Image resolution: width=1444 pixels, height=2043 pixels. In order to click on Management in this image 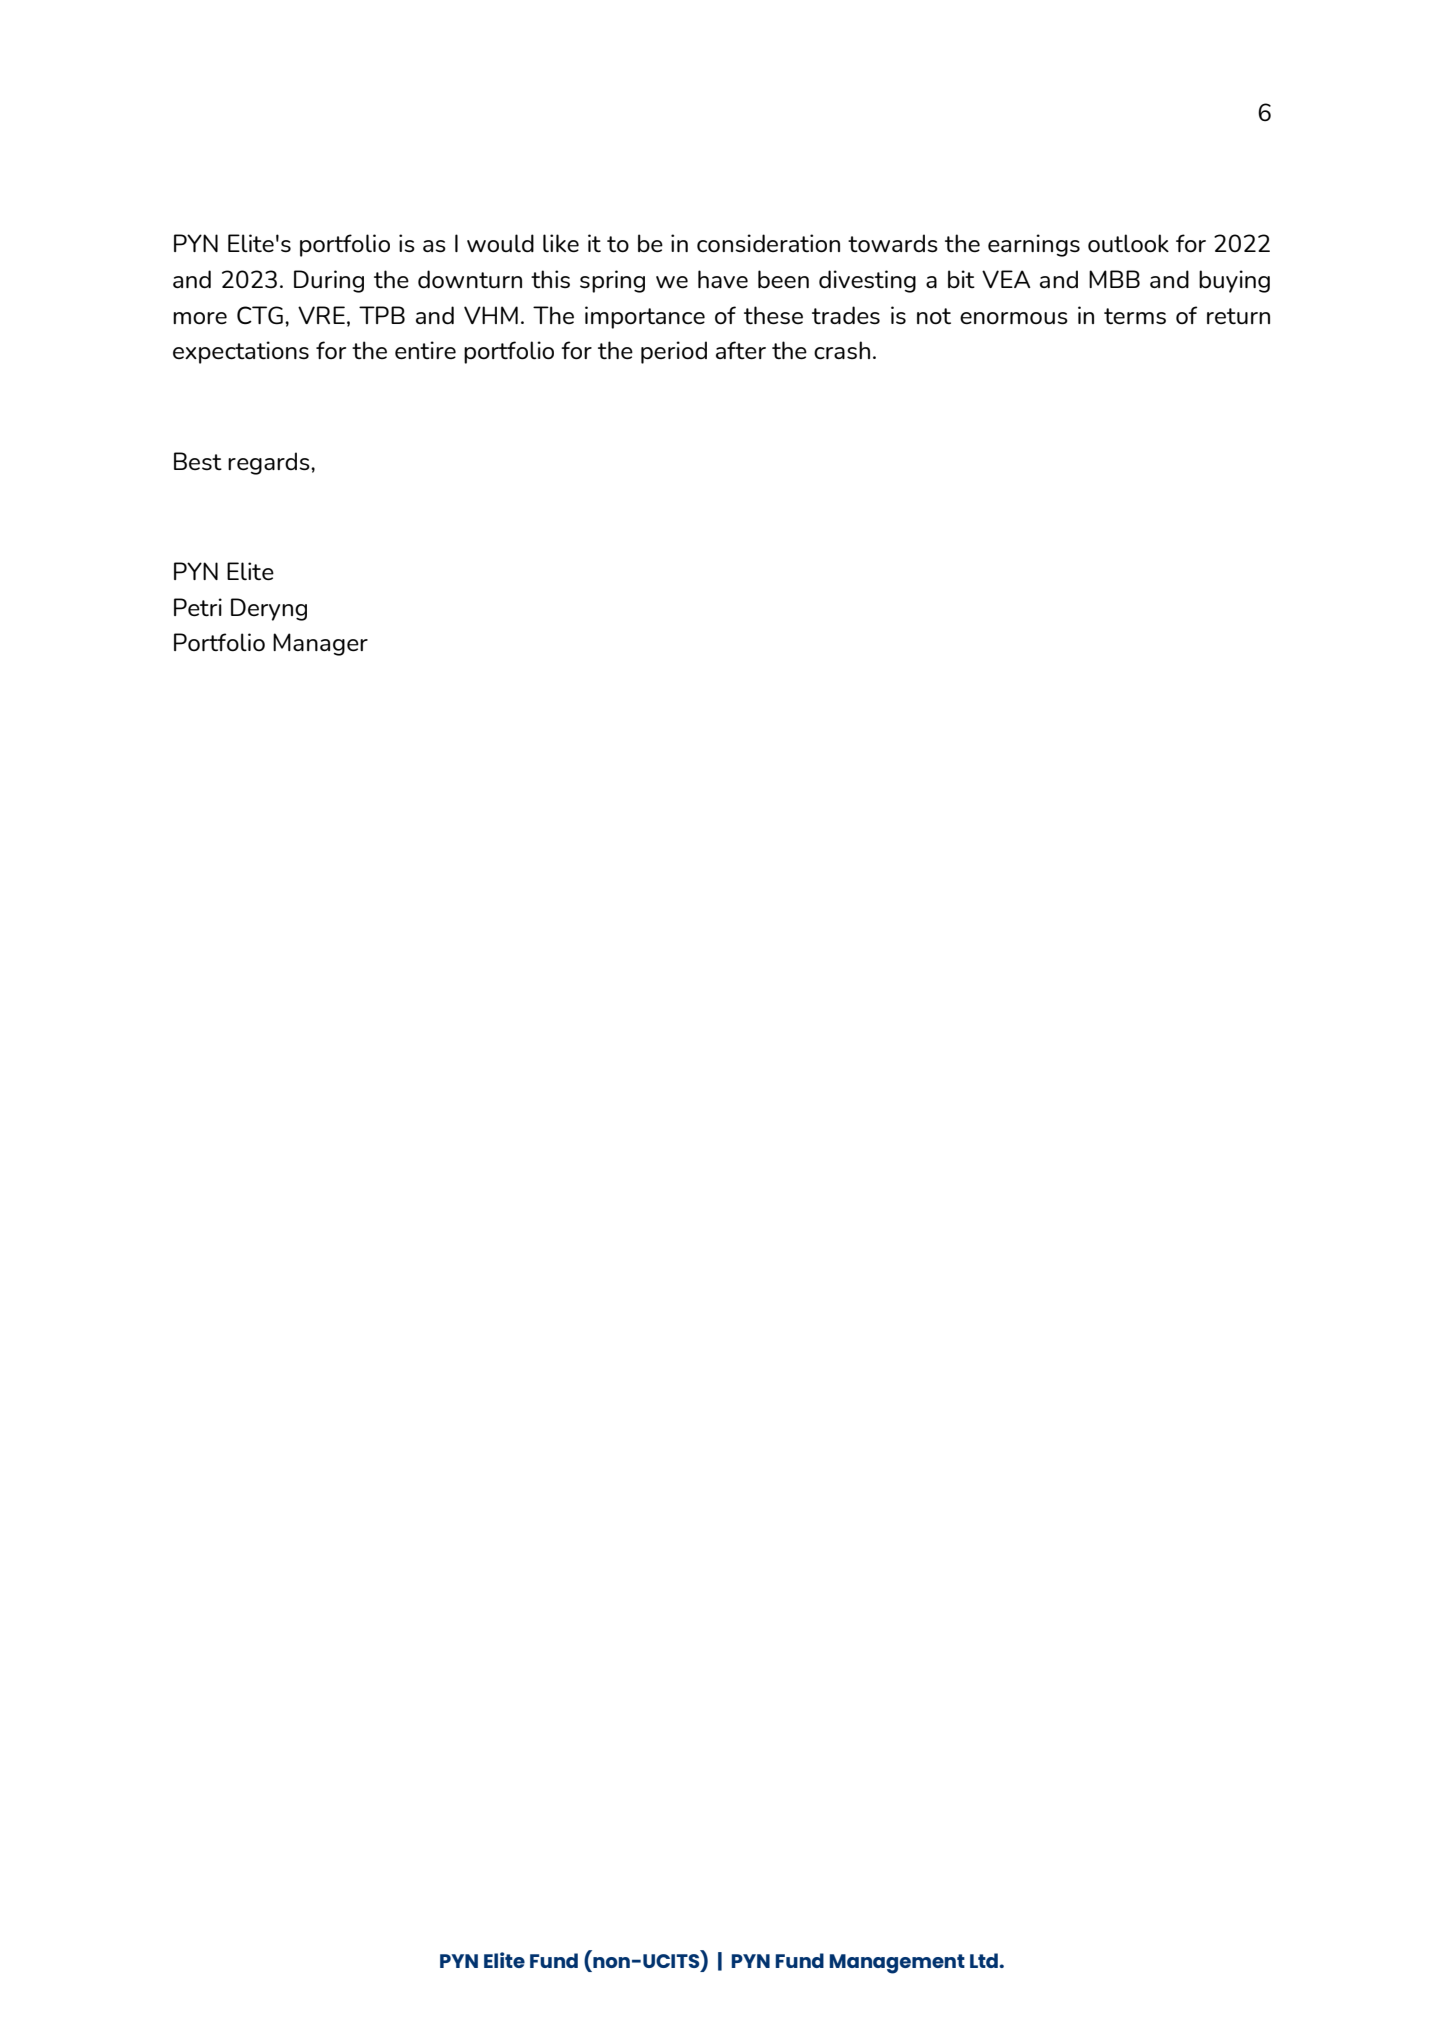, I will do `click(897, 1964)`.
